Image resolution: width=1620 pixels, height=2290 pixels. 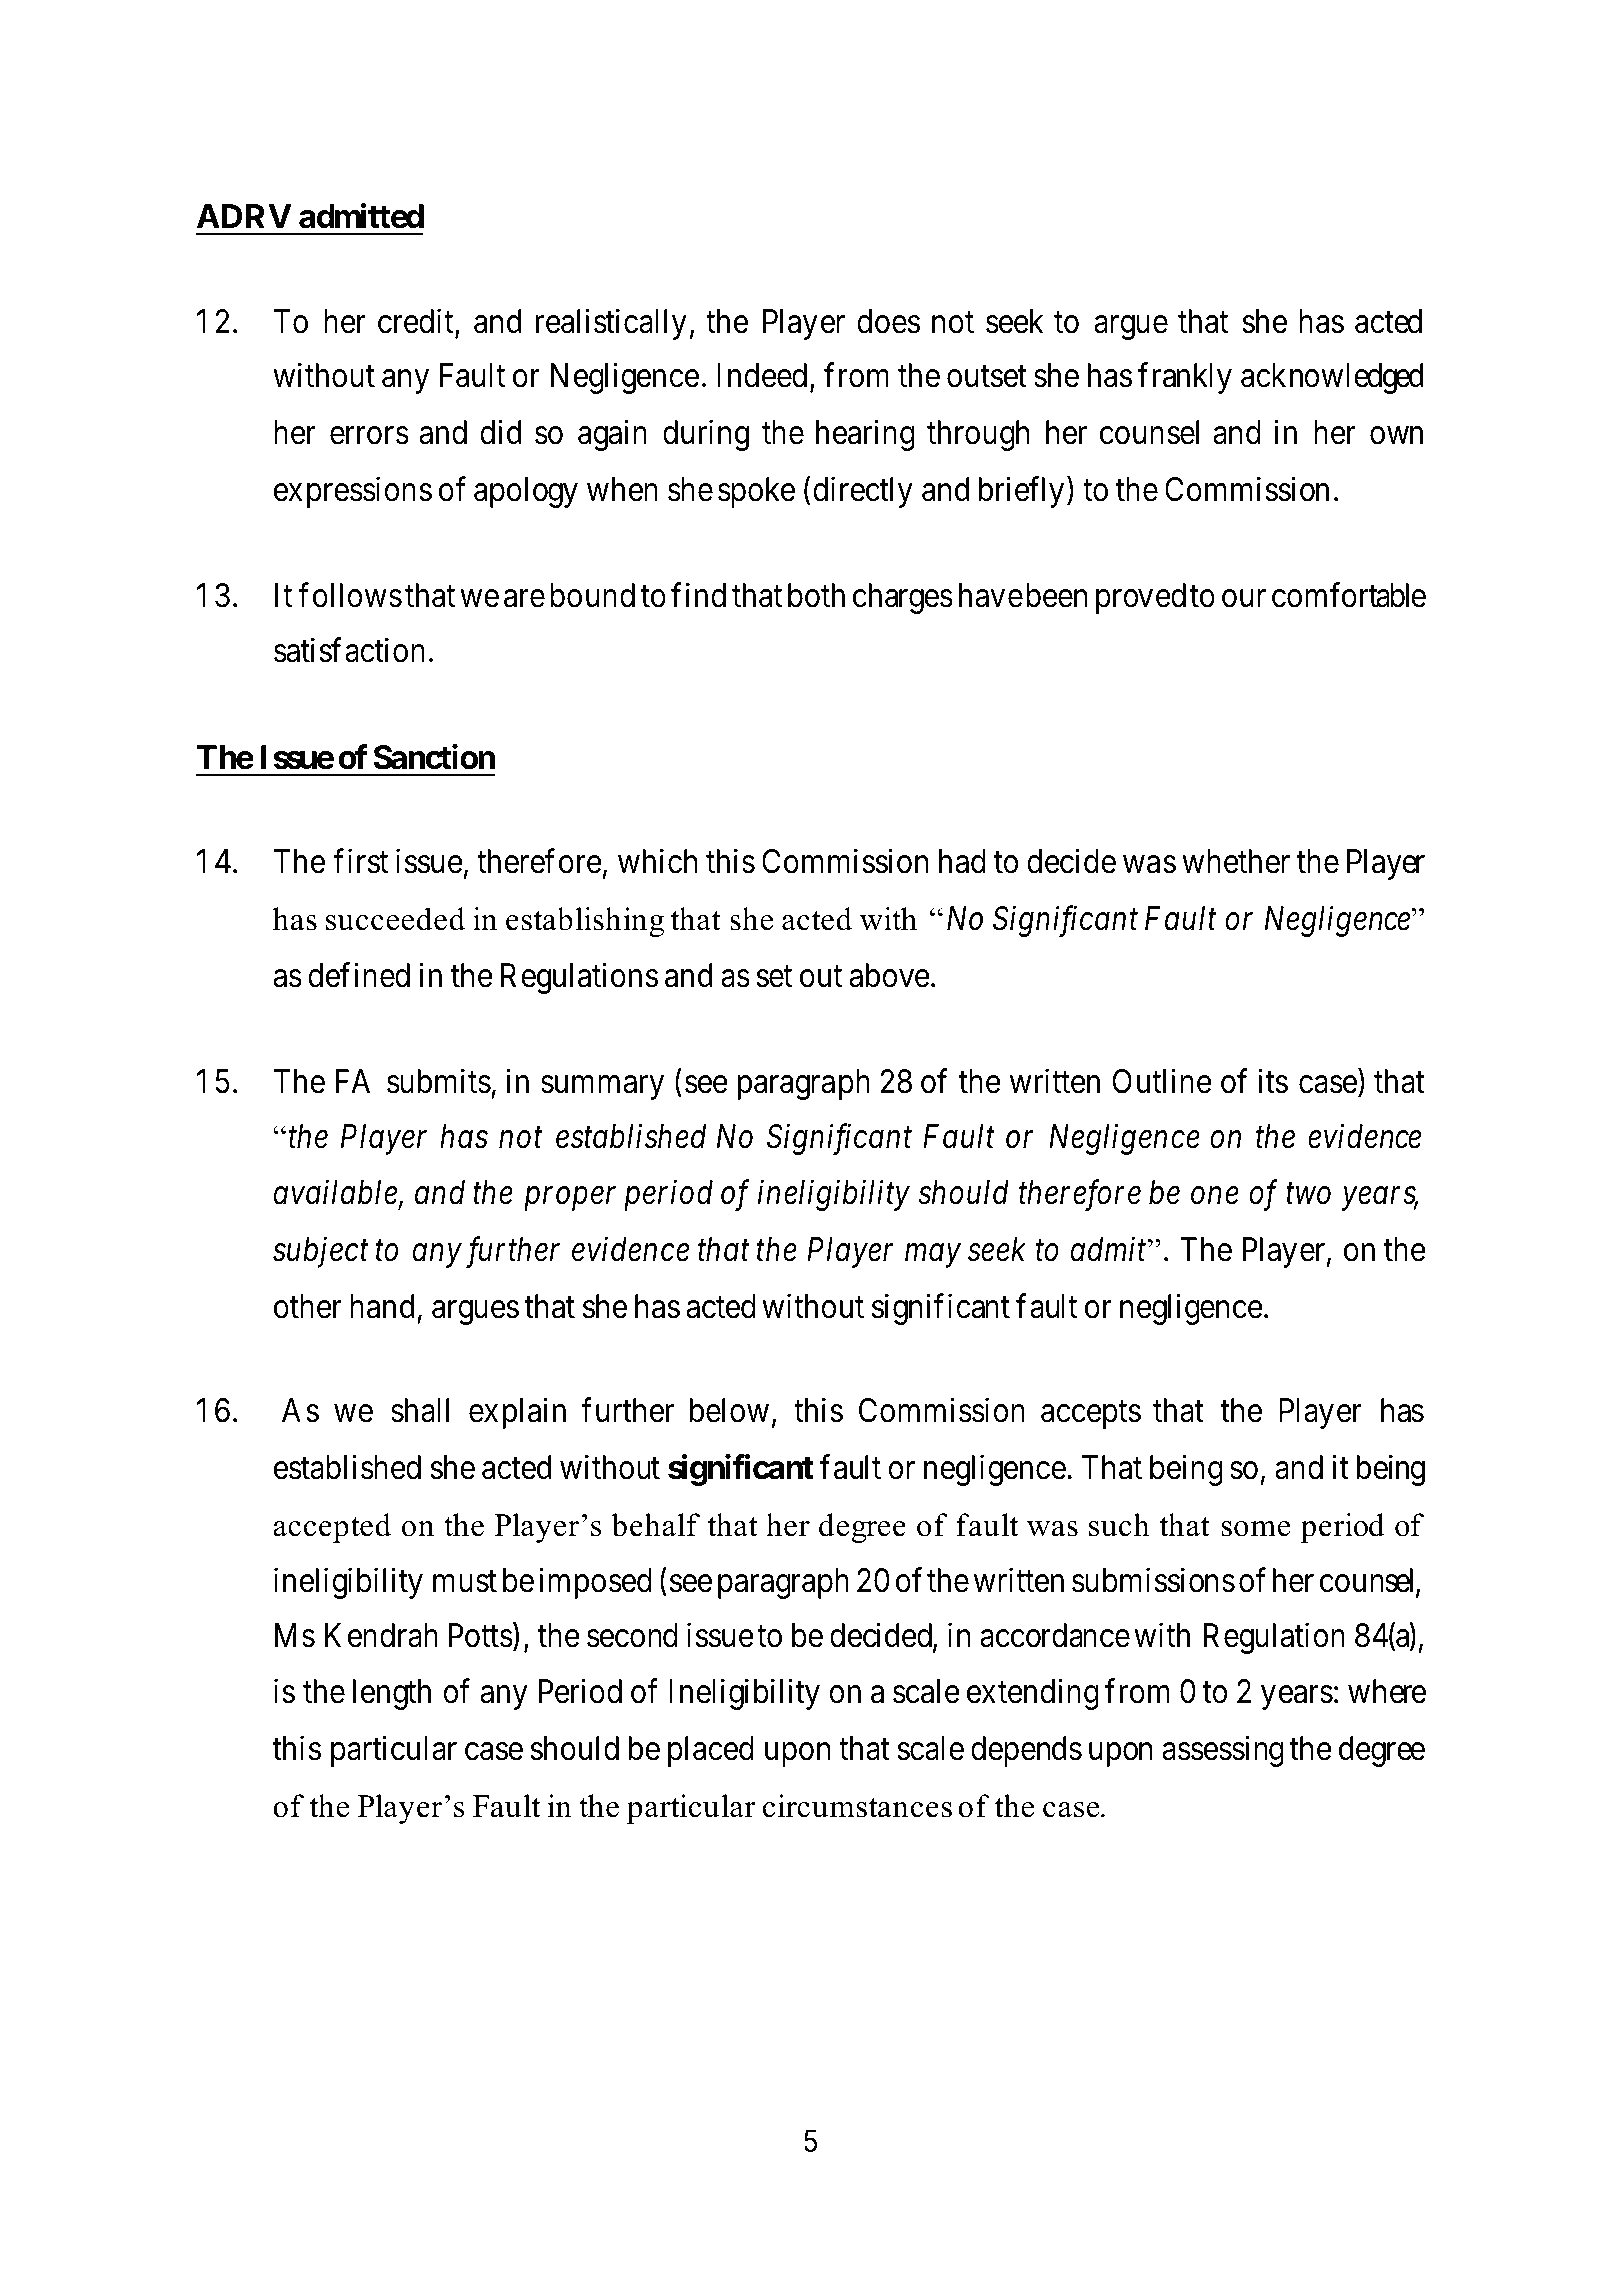 I want to click on credit, so click(x=417, y=322).
